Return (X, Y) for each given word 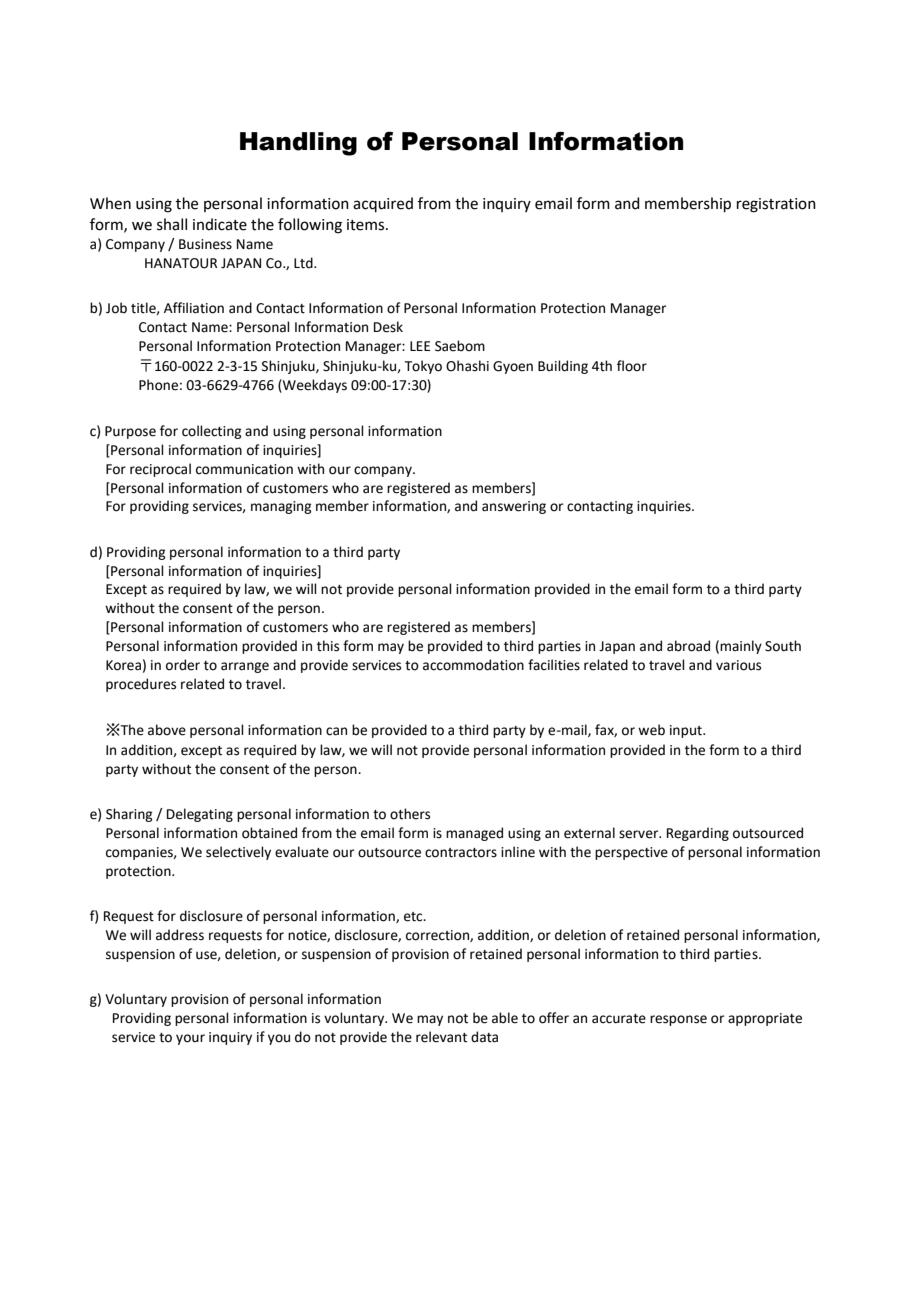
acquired (383, 204)
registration (776, 205)
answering (514, 507)
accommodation (473, 665)
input (687, 731)
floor (632, 366)
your (190, 1039)
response (678, 1020)
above (167, 730)
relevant (441, 1037)
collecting (211, 432)
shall (172, 224)
